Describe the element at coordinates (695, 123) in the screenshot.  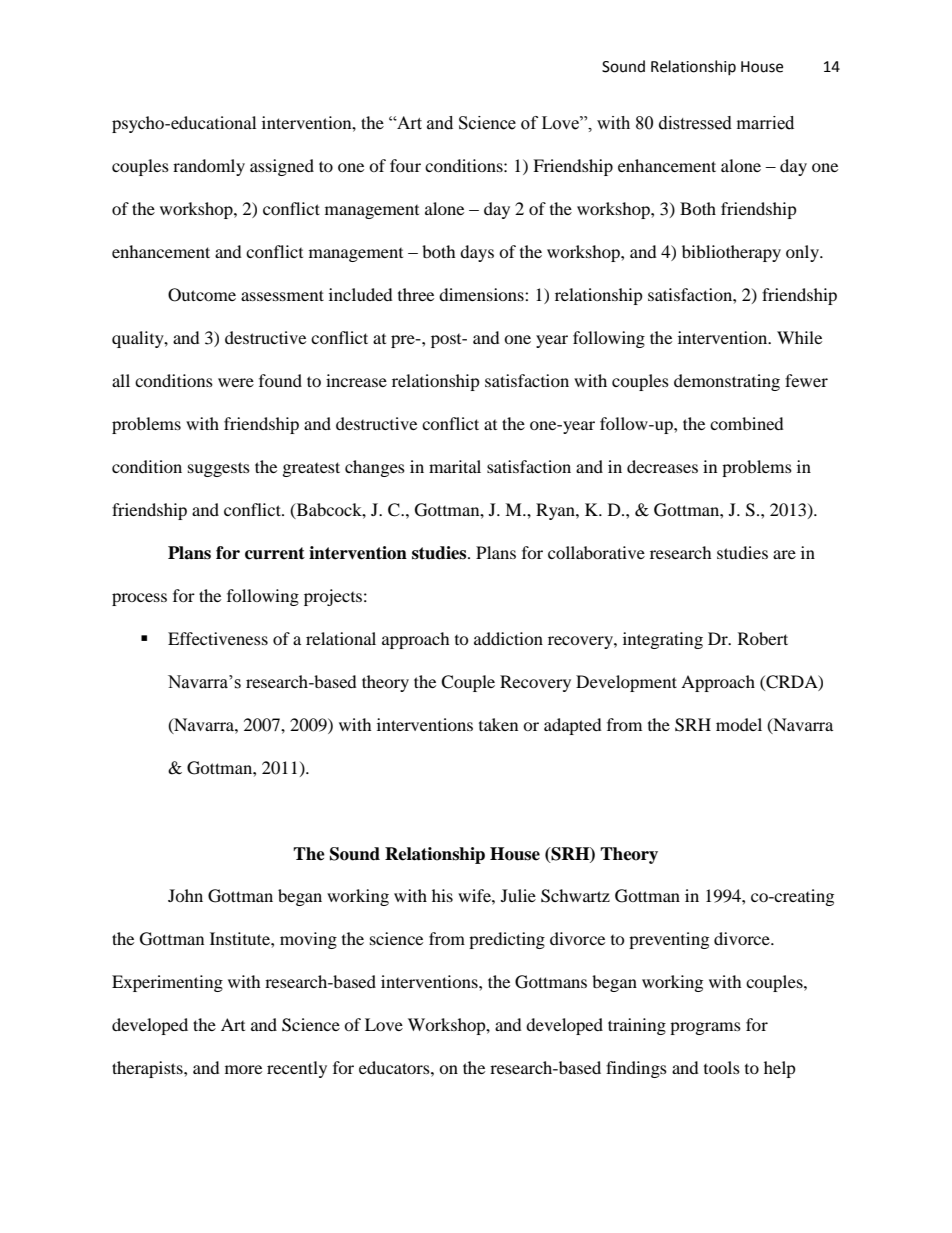
I see `distressed` at that location.
